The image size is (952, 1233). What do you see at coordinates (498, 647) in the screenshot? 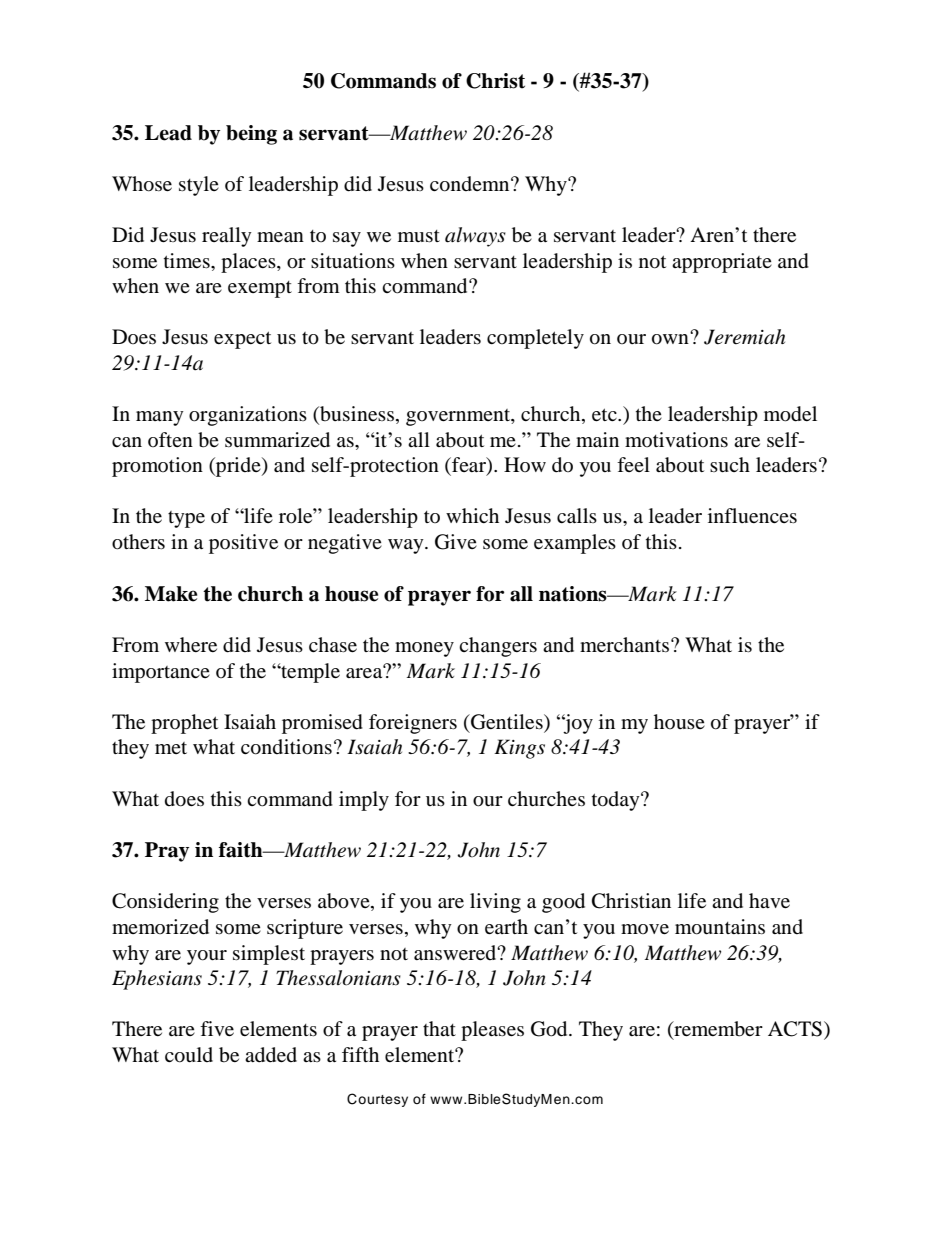
I see `changers` at bounding box center [498, 647].
